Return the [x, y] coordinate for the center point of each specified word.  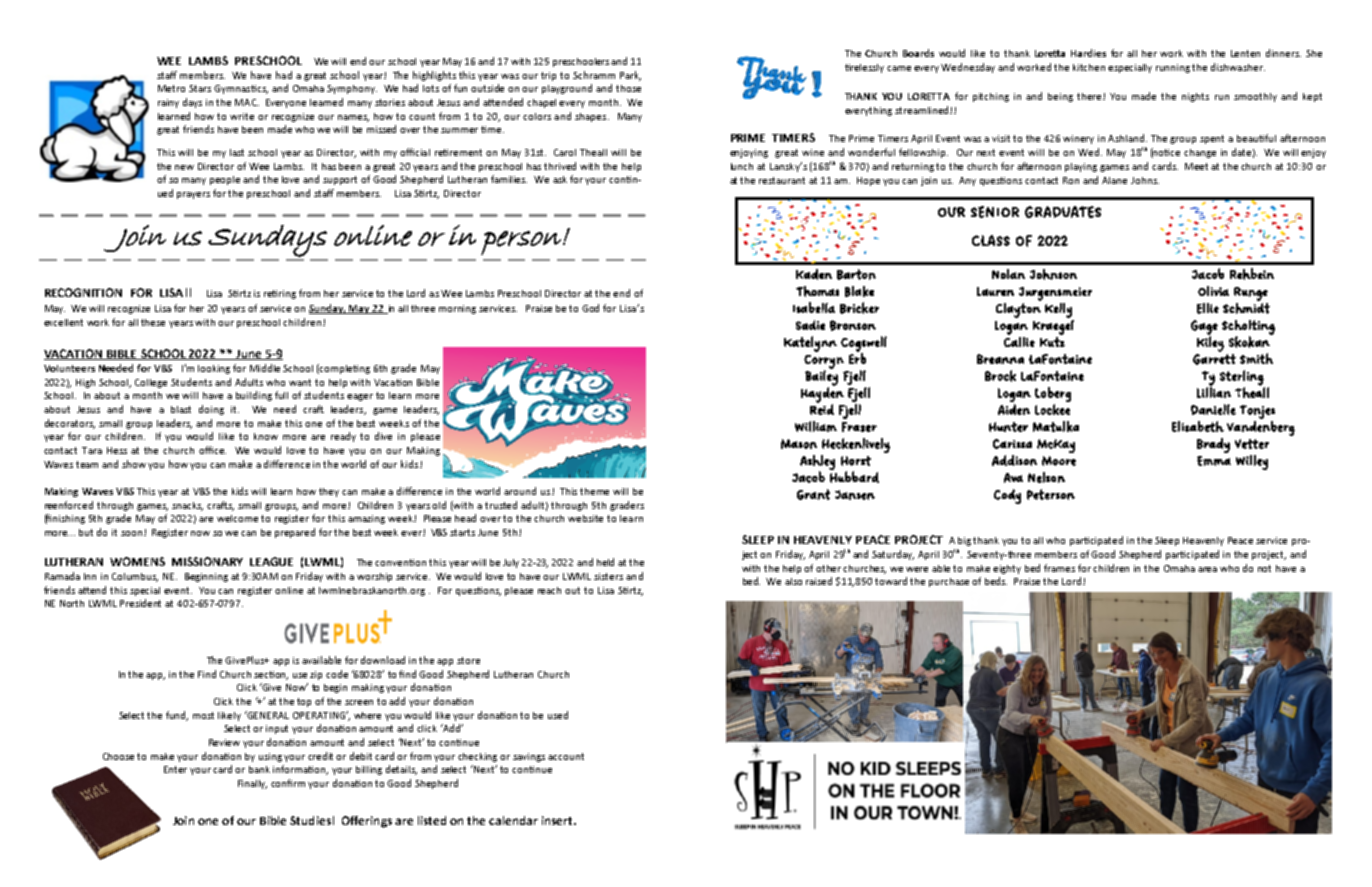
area [1207, 569]
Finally [252, 784]
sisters [608, 576]
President [140, 603]
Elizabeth [1198, 426]
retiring [280, 294]
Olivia [1213, 291]
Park [630, 76]
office [212, 450]
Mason [799, 444]
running [1174, 68]
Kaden [814, 274]
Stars [200, 88]
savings [529, 757]
